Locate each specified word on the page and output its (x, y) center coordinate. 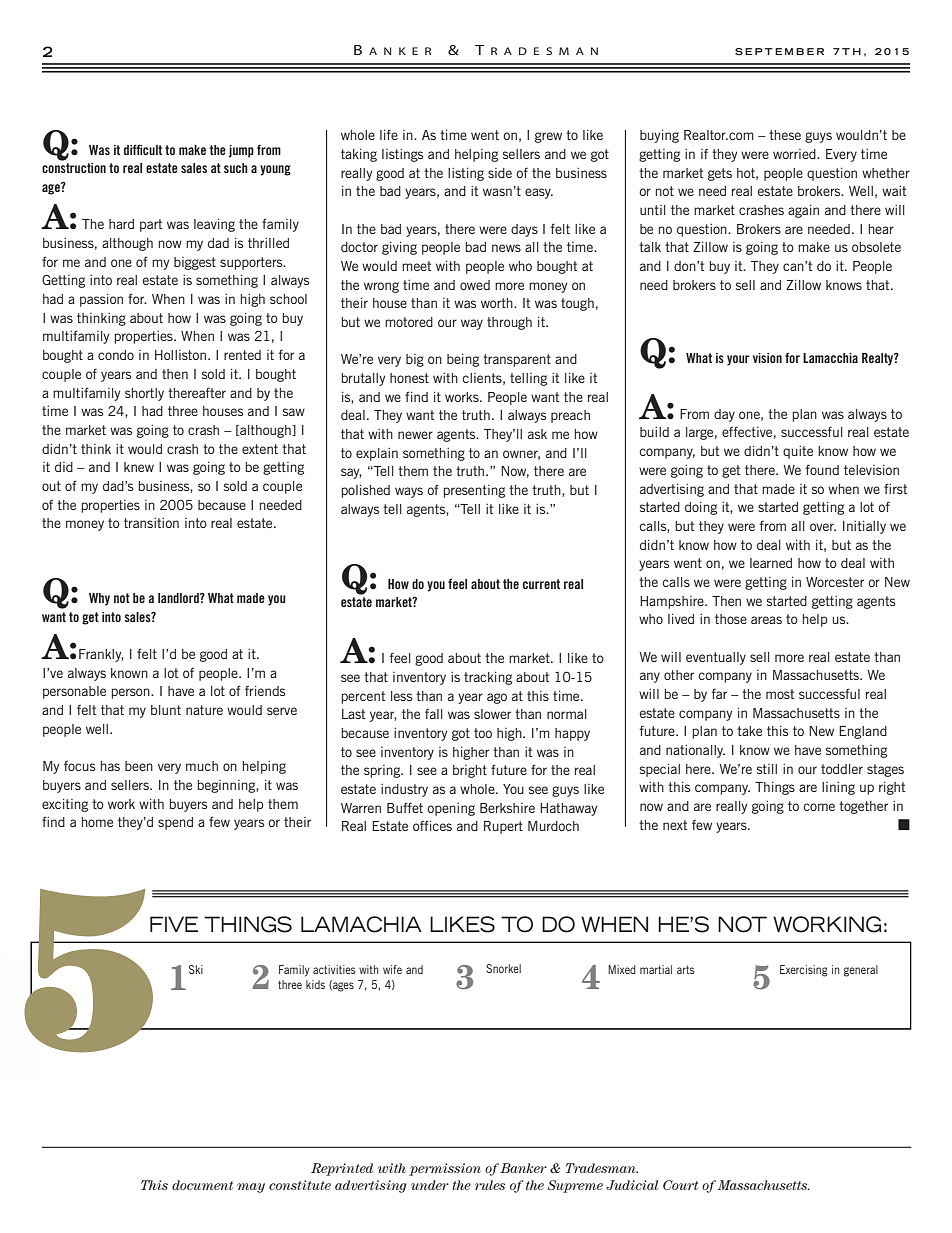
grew (548, 137)
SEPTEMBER (779, 51)
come (819, 807)
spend (175, 823)
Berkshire (507, 808)
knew (139, 467)
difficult (143, 149)
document (202, 1185)
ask (537, 434)
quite (798, 452)
